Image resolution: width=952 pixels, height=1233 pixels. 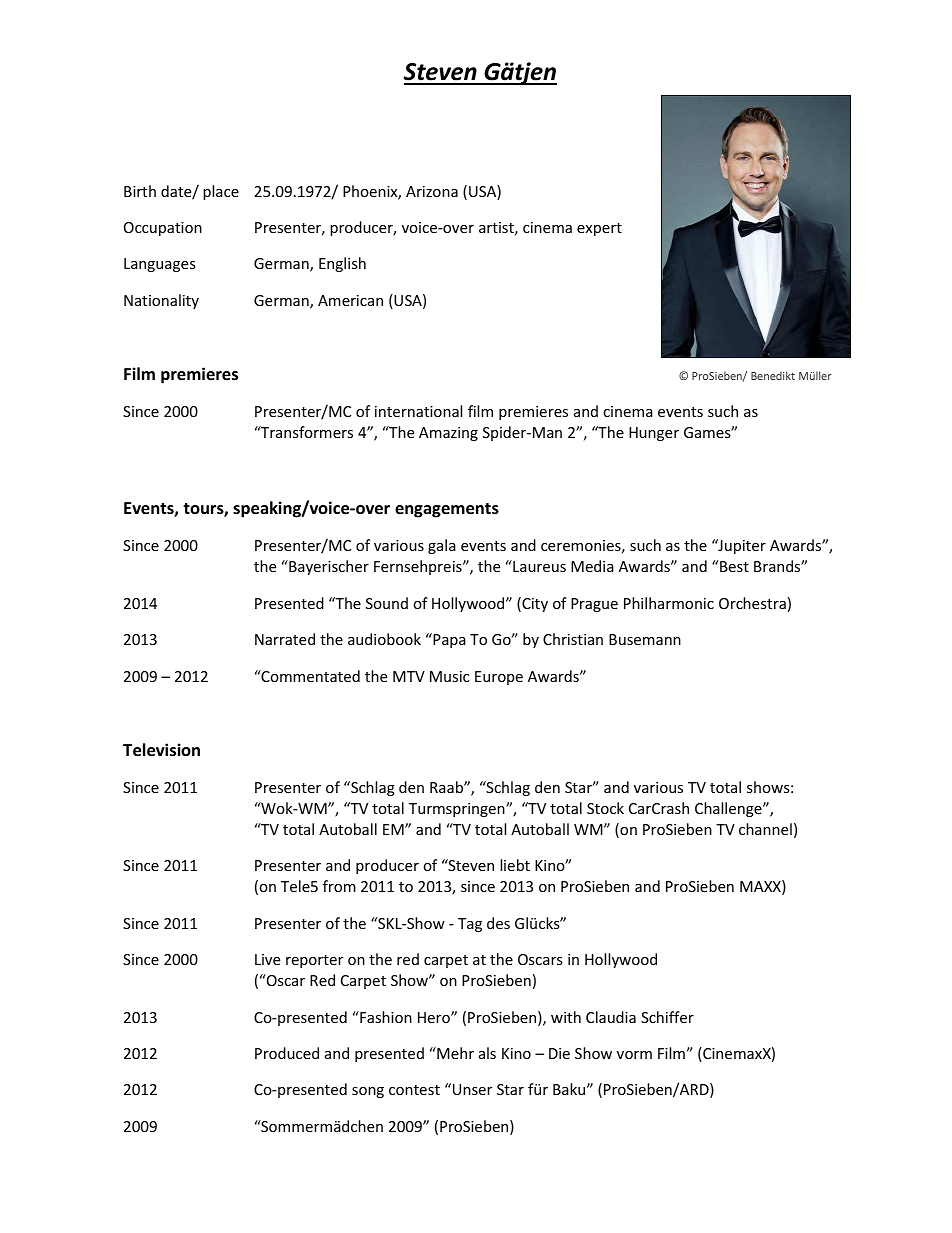 I want to click on Arizona, so click(x=432, y=191).
